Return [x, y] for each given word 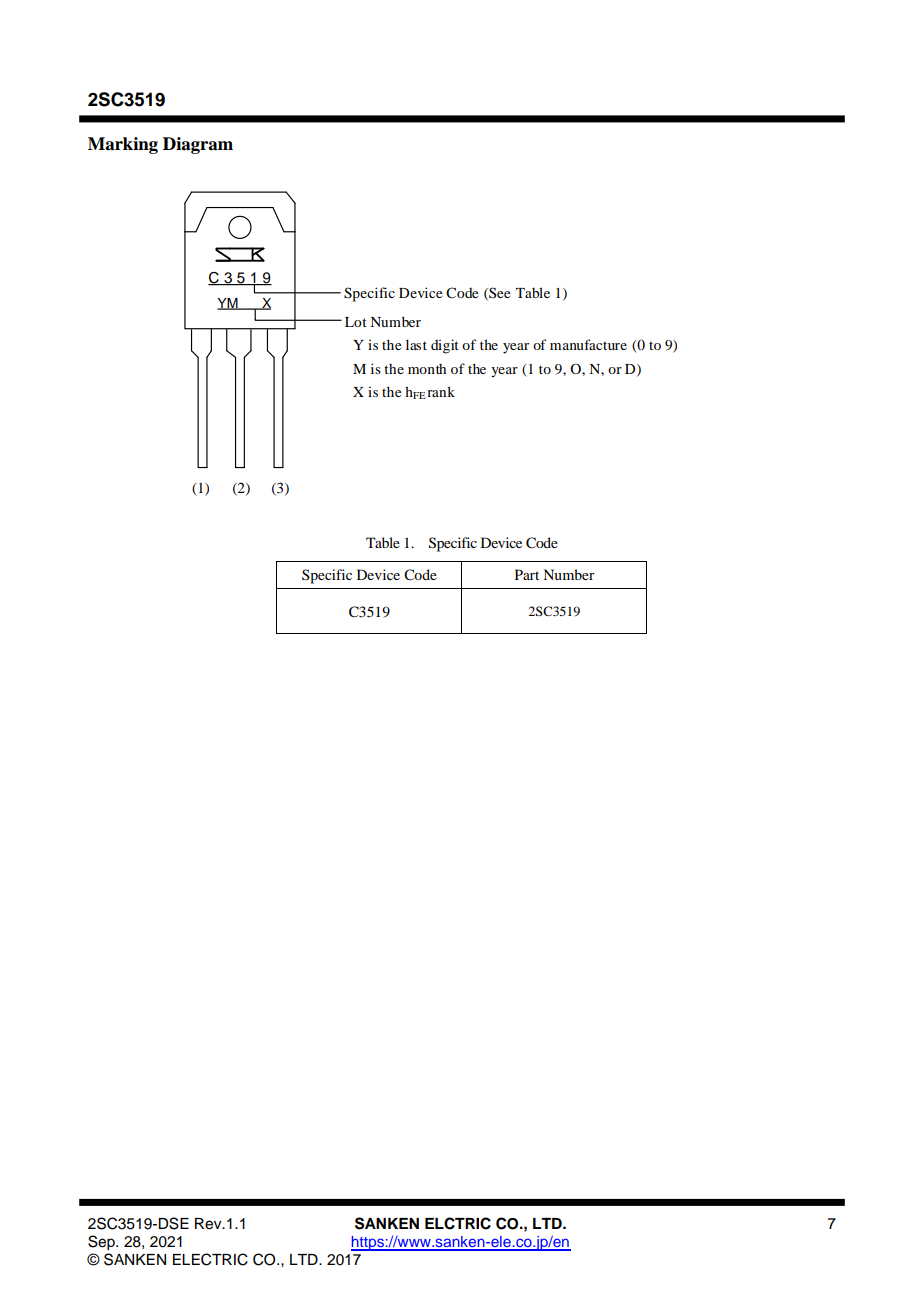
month [427, 369]
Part [527, 574]
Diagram [198, 145]
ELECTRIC [210, 1259]
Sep [102, 1243]
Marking [123, 145]
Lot [356, 322]
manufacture [588, 344]
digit [445, 346]
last [416, 344]
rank [441, 391]
